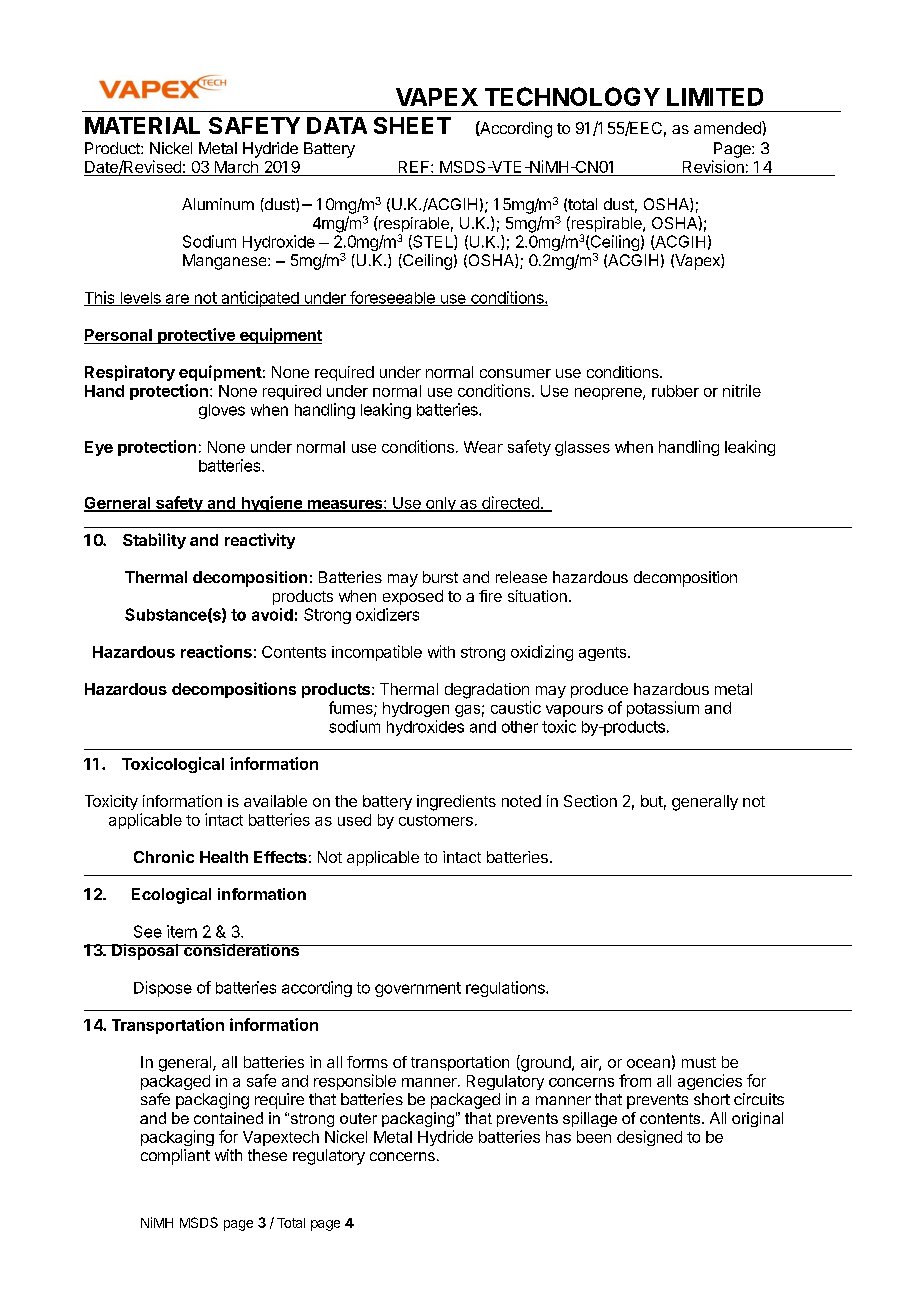 This document has width=924, height=1308. What do you see at coordinates (222, 411) in the document?
I see `gloves` at bounding box center [222, 411].
